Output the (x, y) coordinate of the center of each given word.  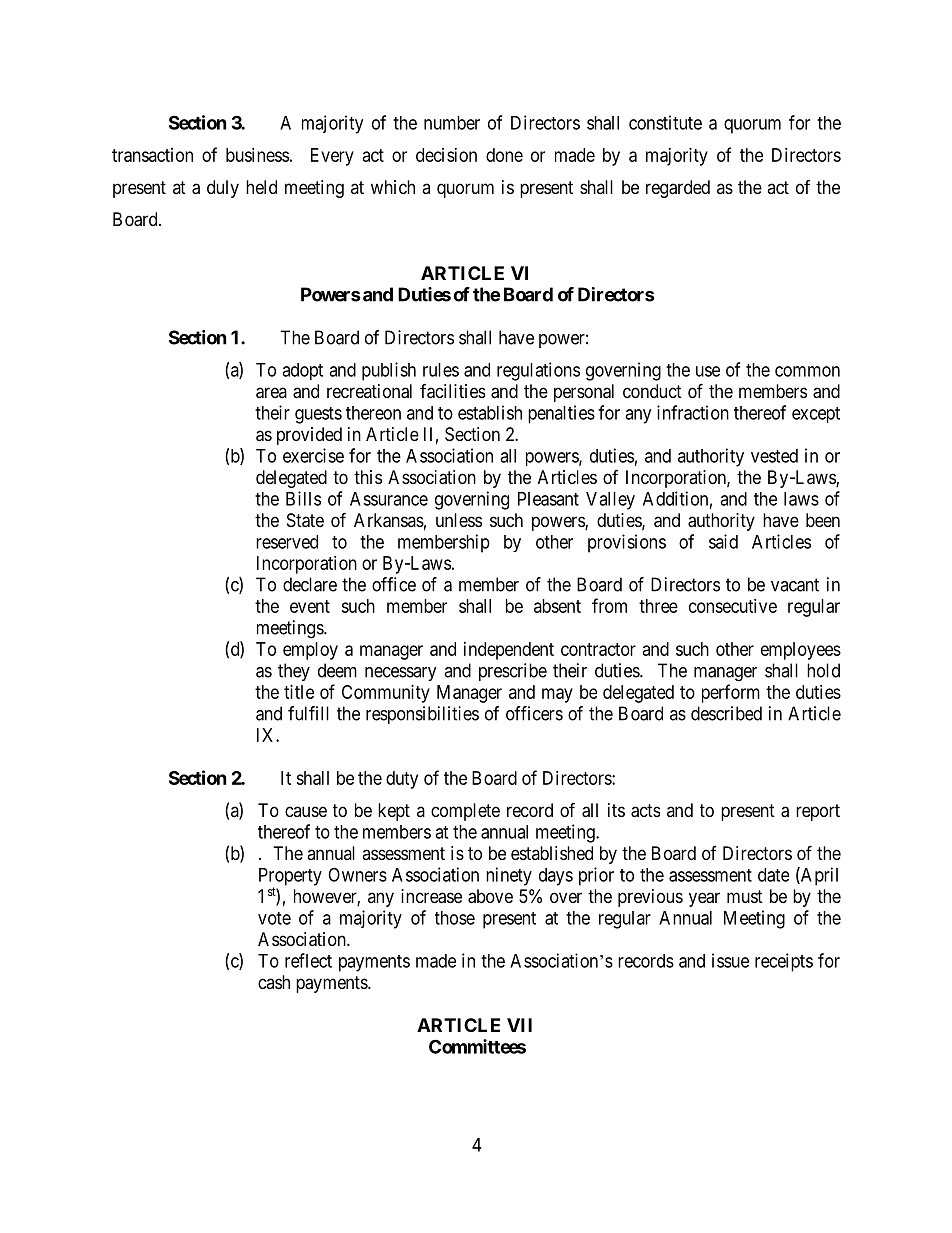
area (271, 393)
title (299, 692)
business (257, 155)
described (726, 713)
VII (519, 1025)
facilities (452, 391)
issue (730, 960)
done (504, 155)
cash (274, 982)
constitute (665, 122)
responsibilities (422, 715)
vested (774, 456)
